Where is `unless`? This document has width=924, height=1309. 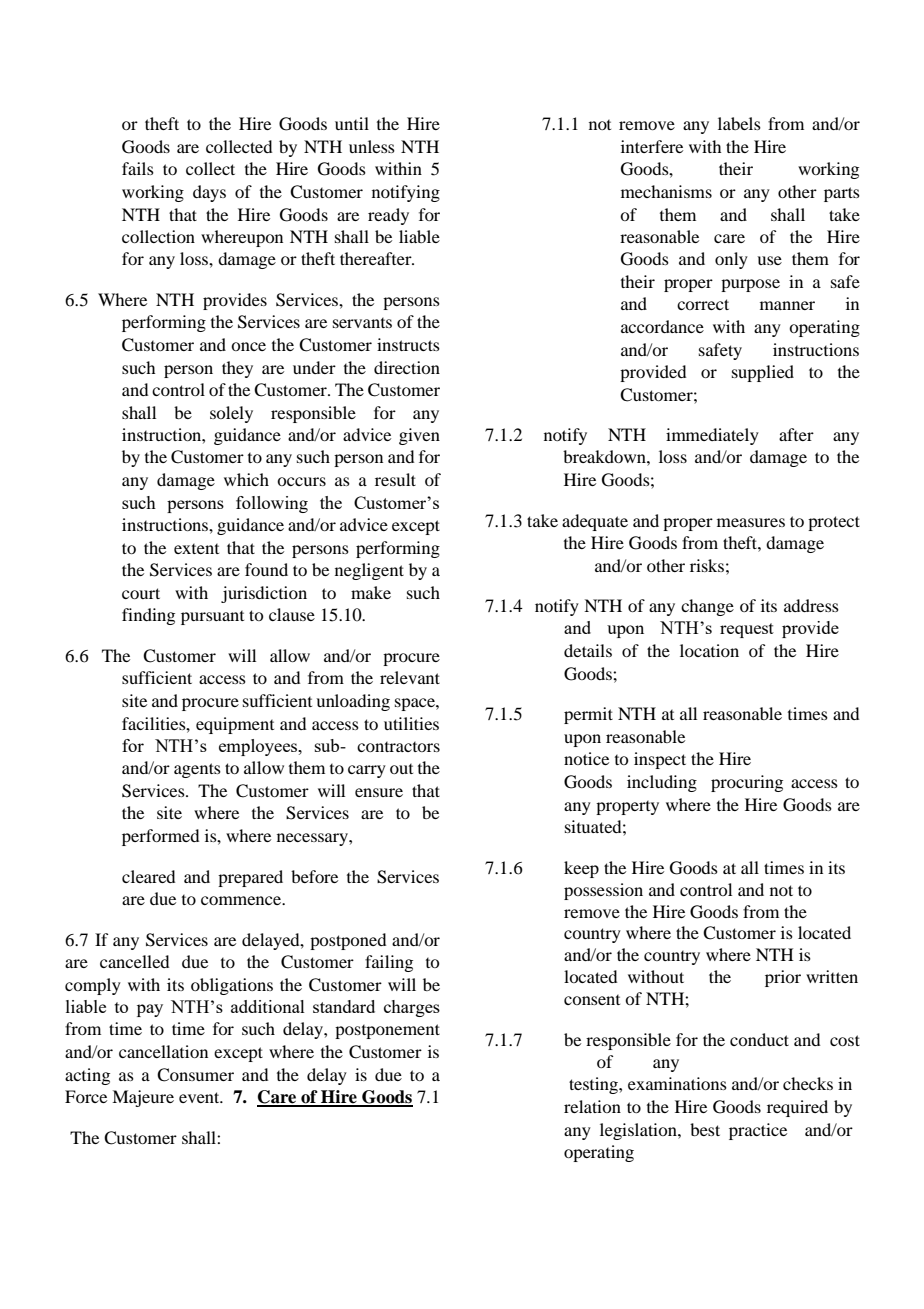
unless is located at coordinates (372, 146).
